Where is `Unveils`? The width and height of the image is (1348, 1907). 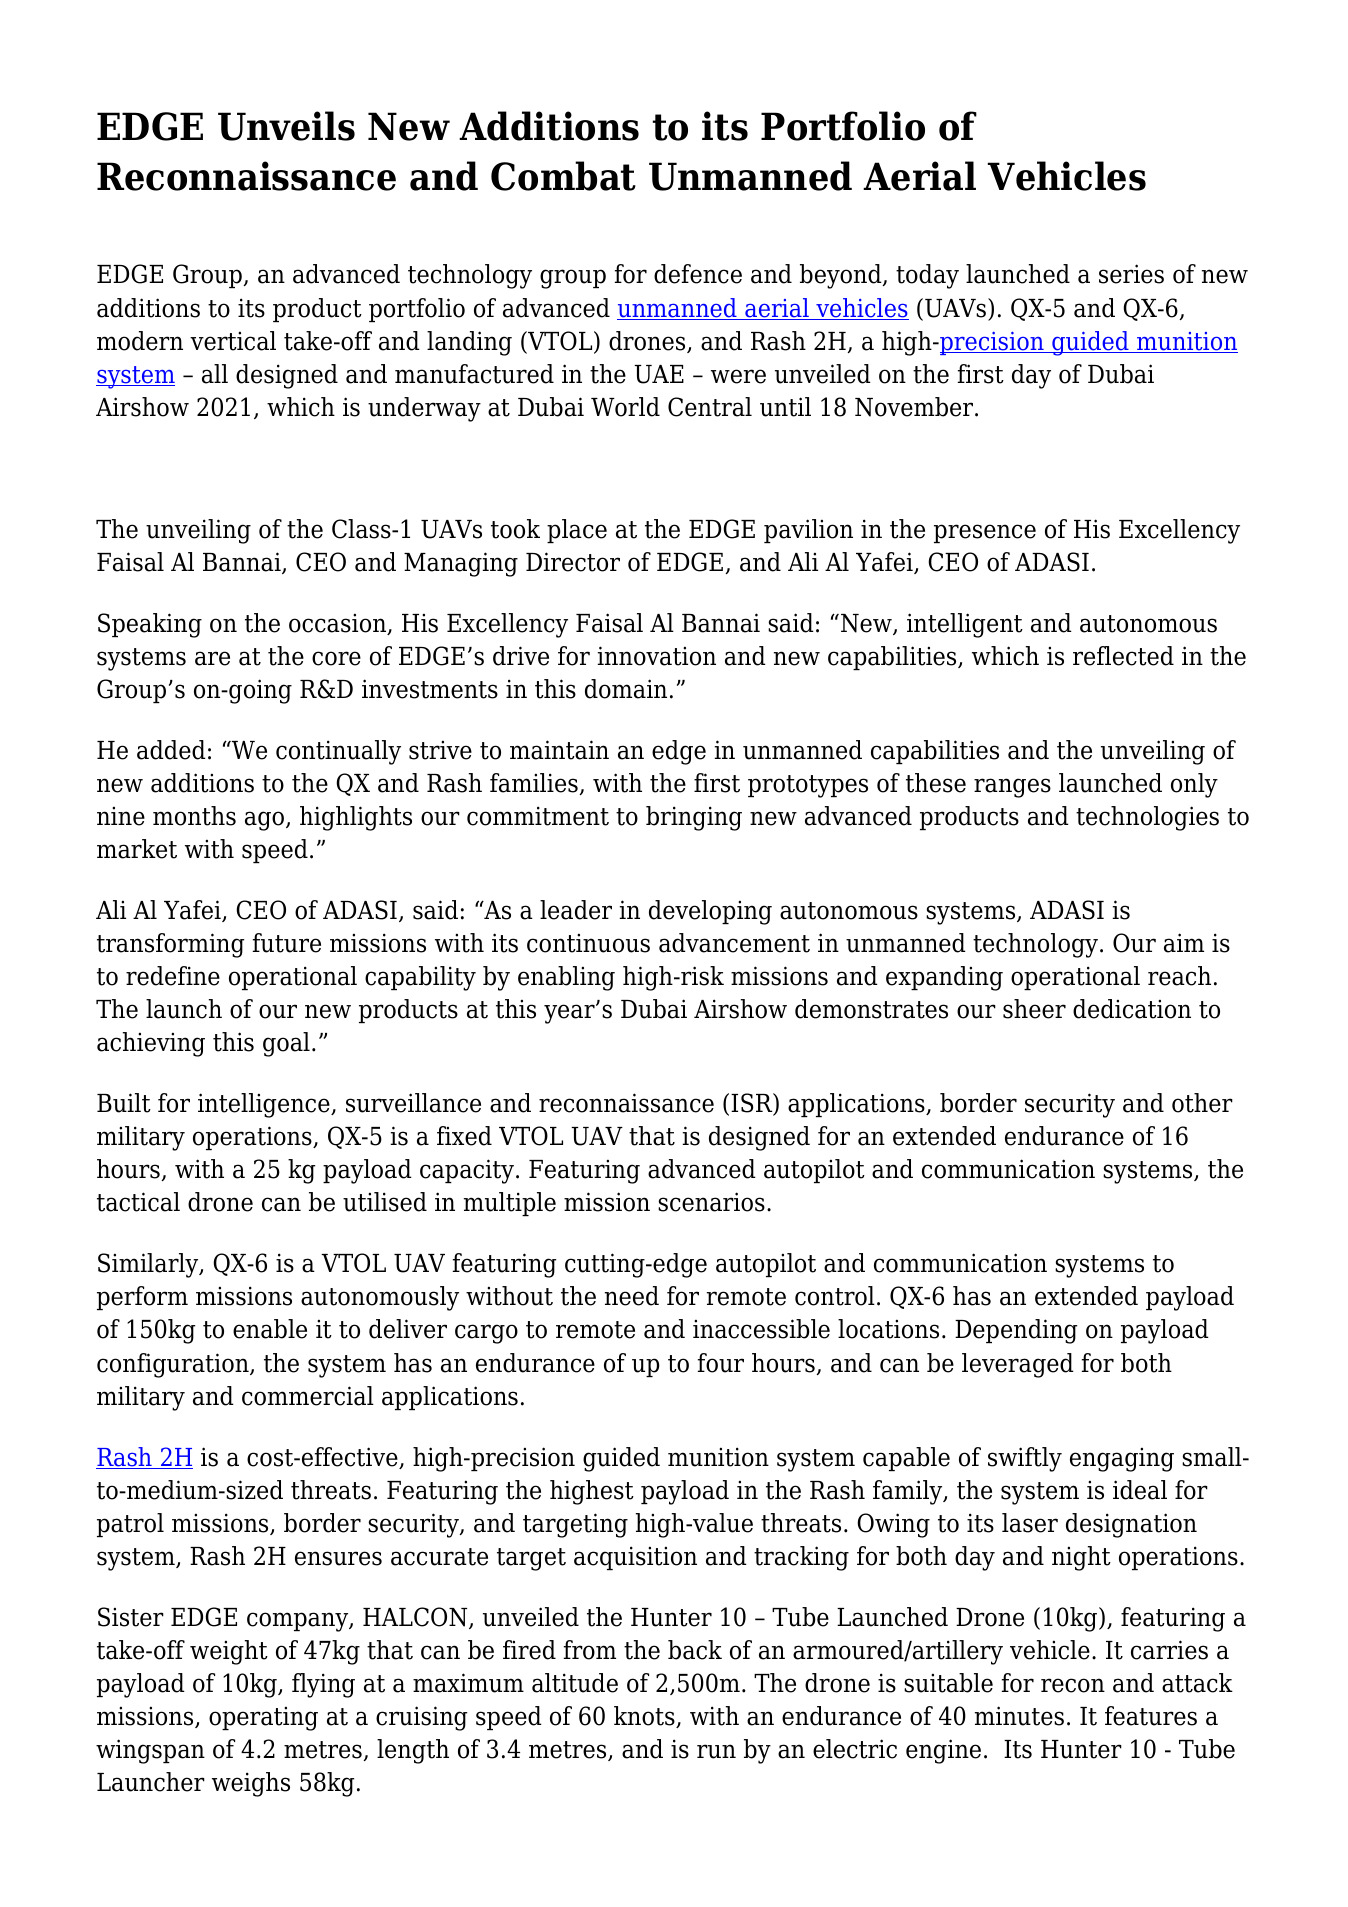
Unveils is located at coordinates (286, 126).
